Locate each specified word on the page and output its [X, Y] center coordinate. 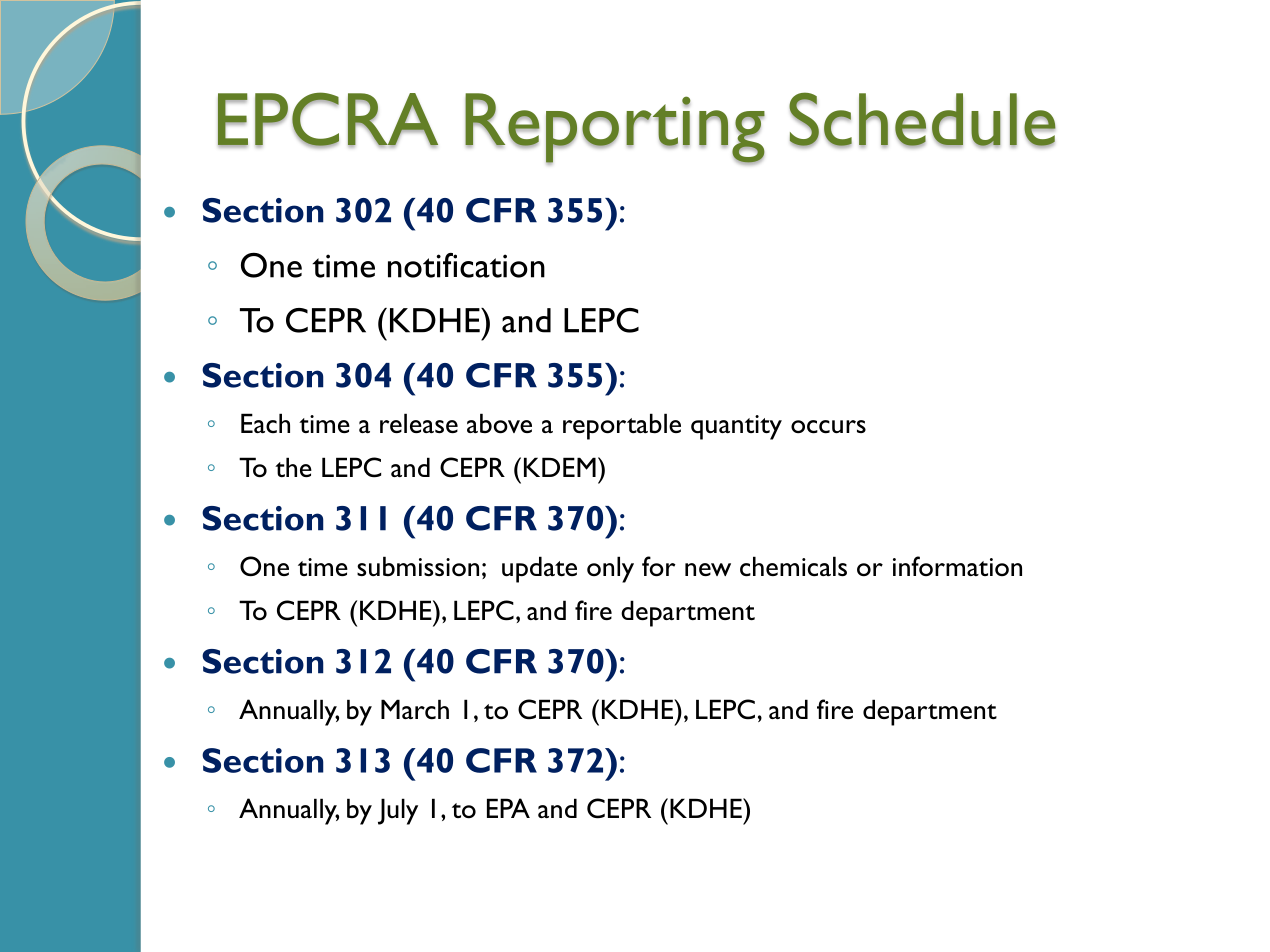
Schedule [922, 120]
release [419, 423]
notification [466, 265]
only [610, 569]
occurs [828, 427]
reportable [622, 426]
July [398, 811]
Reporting [615, 129]
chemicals [793, 566]
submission [418, 566]
